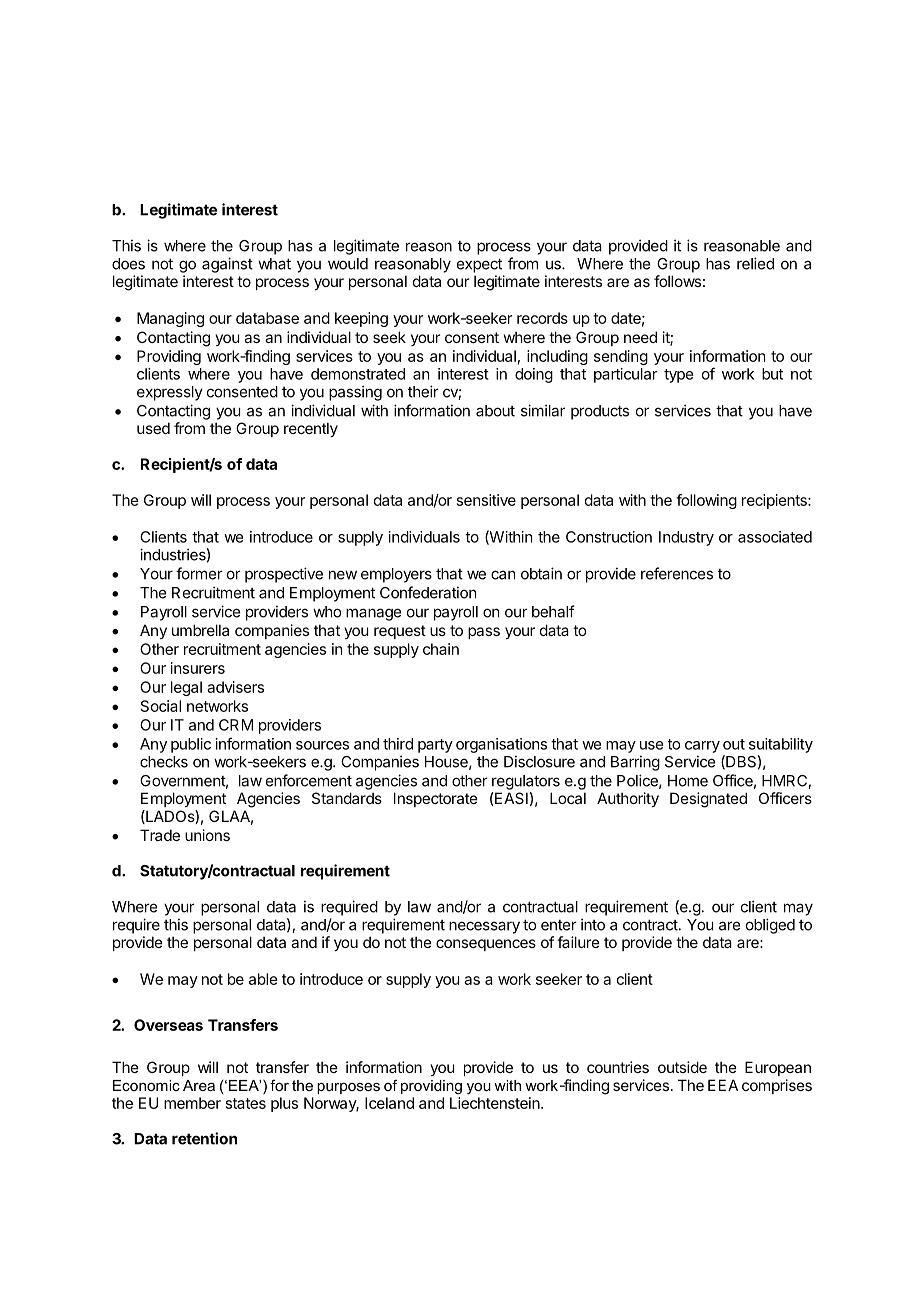 The height and width of the page is (1308, 924). Describe the element at coordinates (435, 746) in the page. I see `party` at that location.
